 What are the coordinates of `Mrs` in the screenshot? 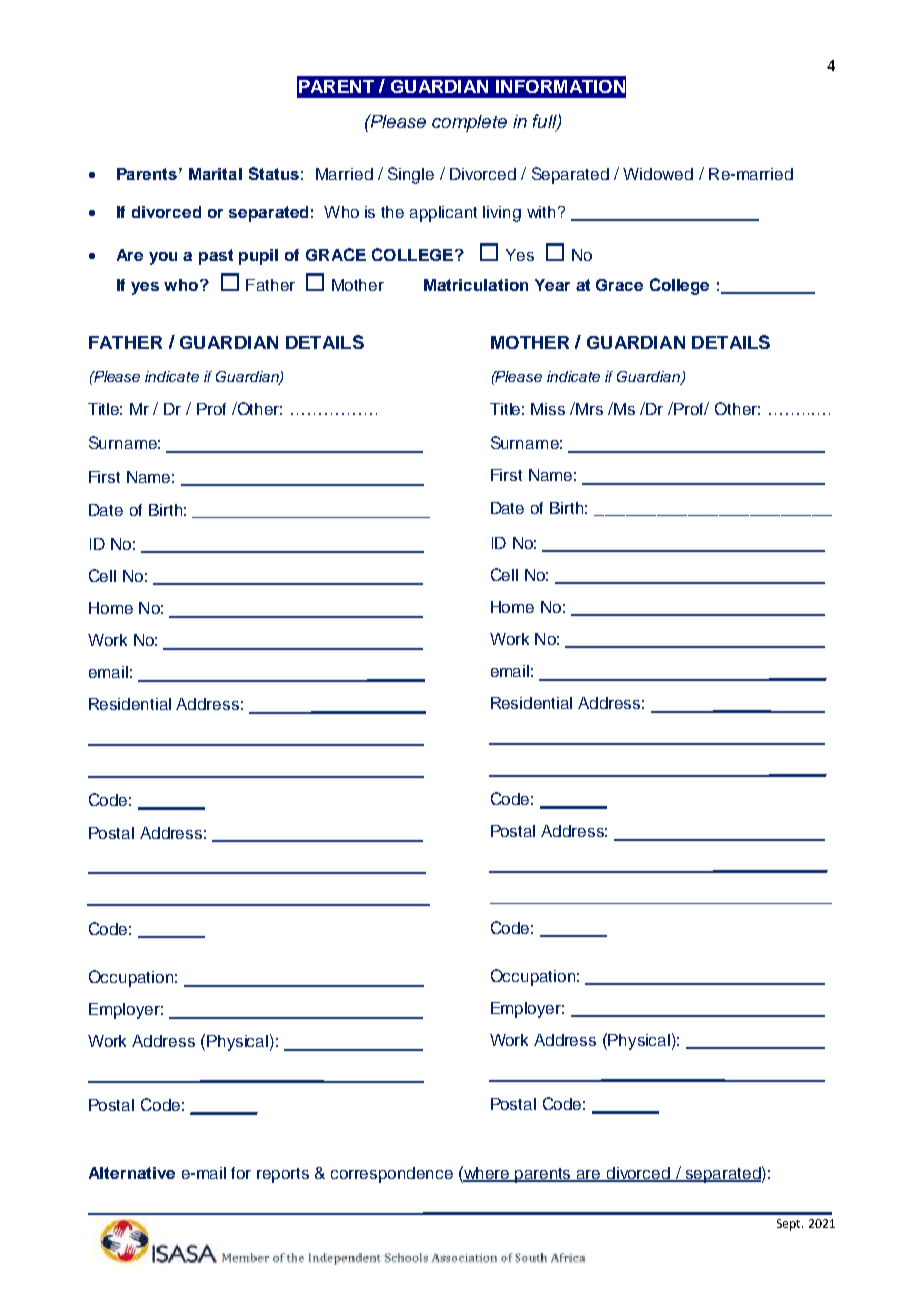 It's located at (589, 409).
